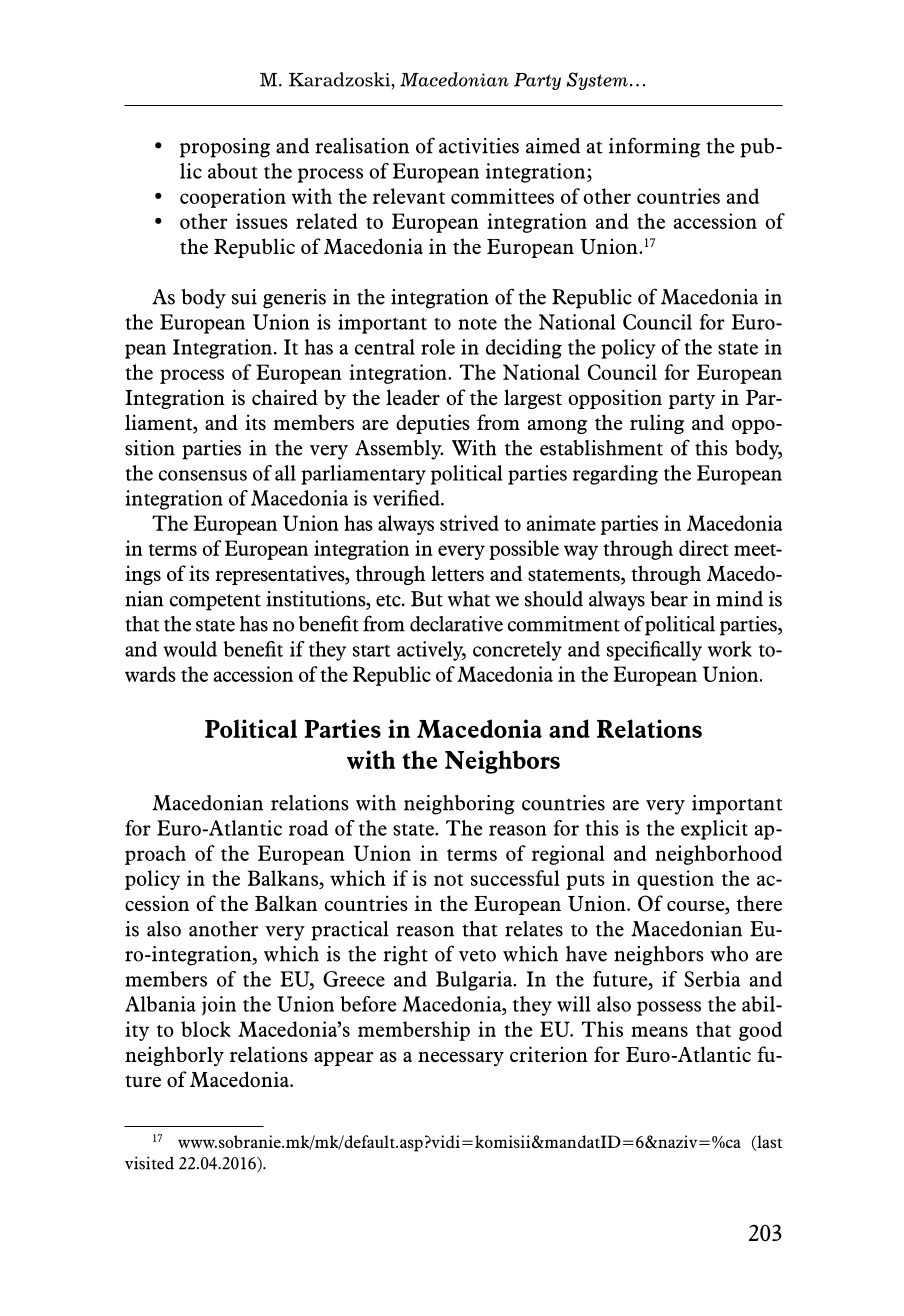 This page has width=904, height=1316. What do you see at coordinates (149, 1163) in the page?
I see `visited` at bounding box center [149, 1163].
